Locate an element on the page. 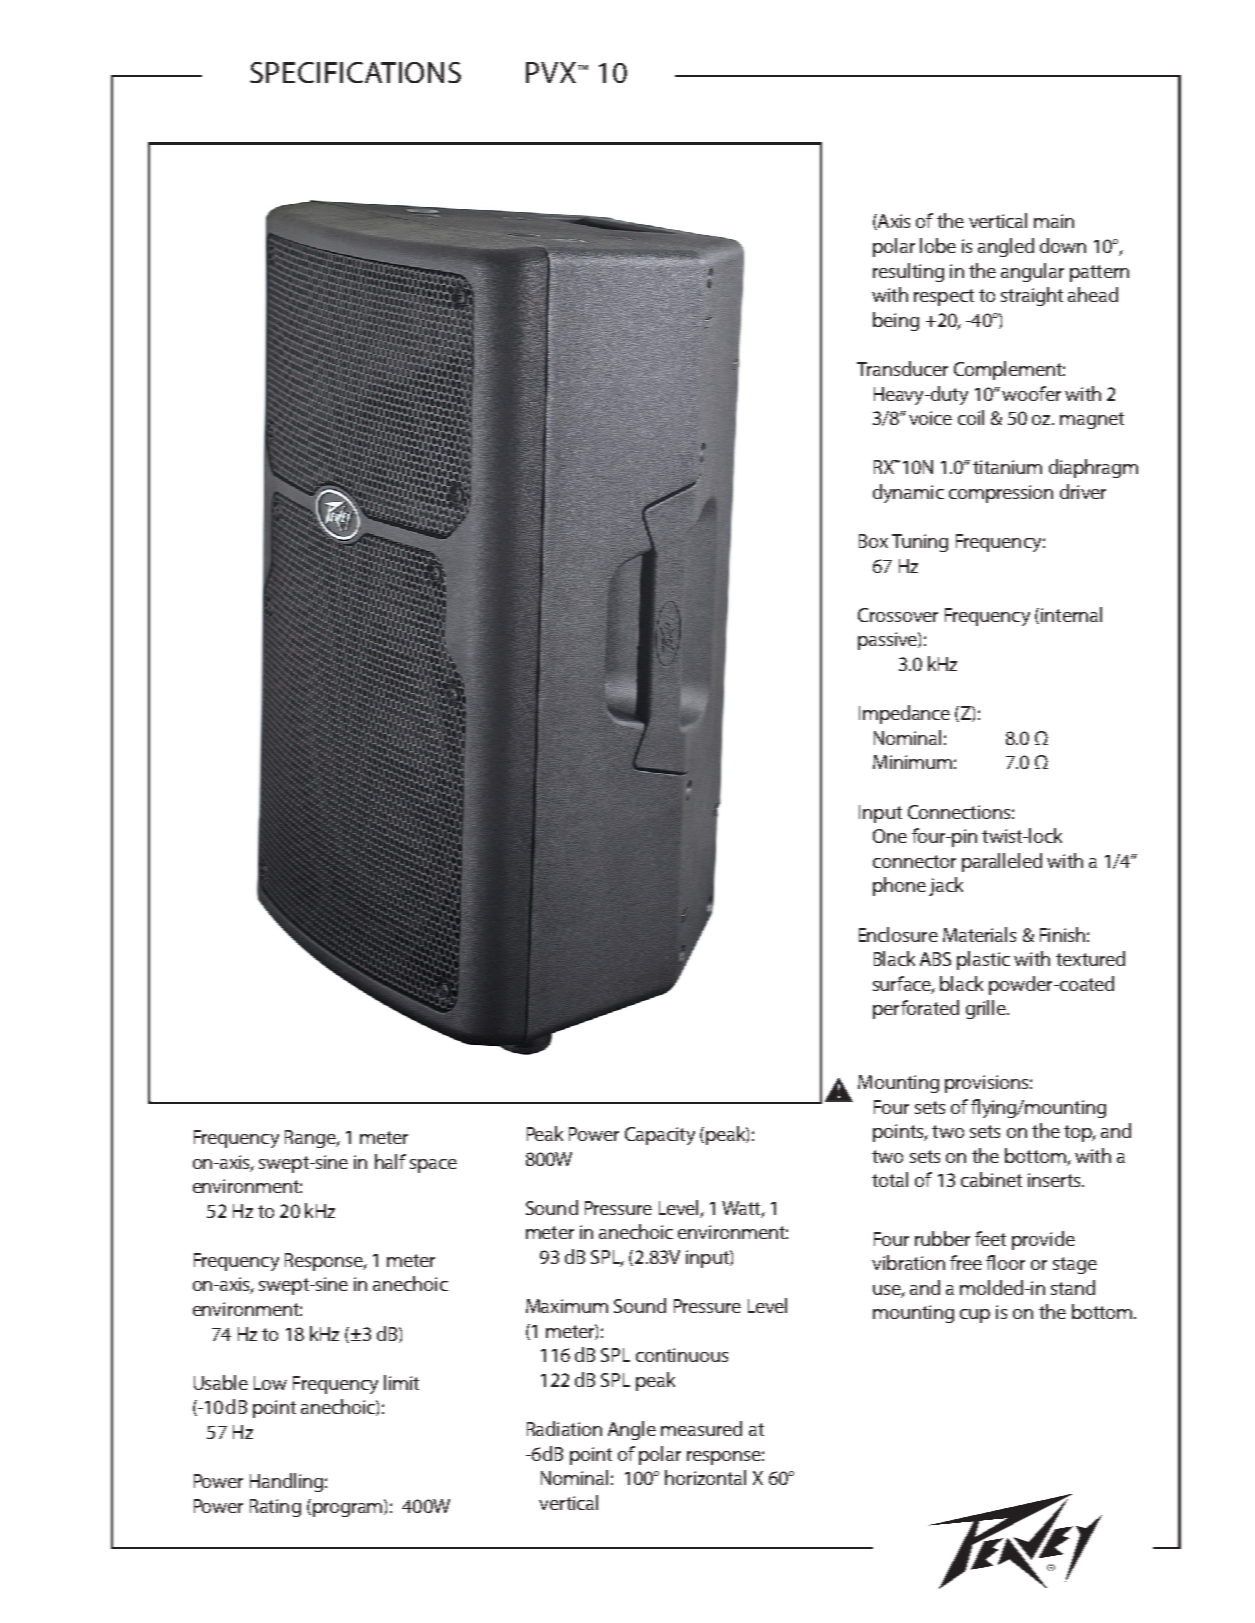 The height and width of the page is (1623, 1255). program is located at coordinates (349, 1508).
